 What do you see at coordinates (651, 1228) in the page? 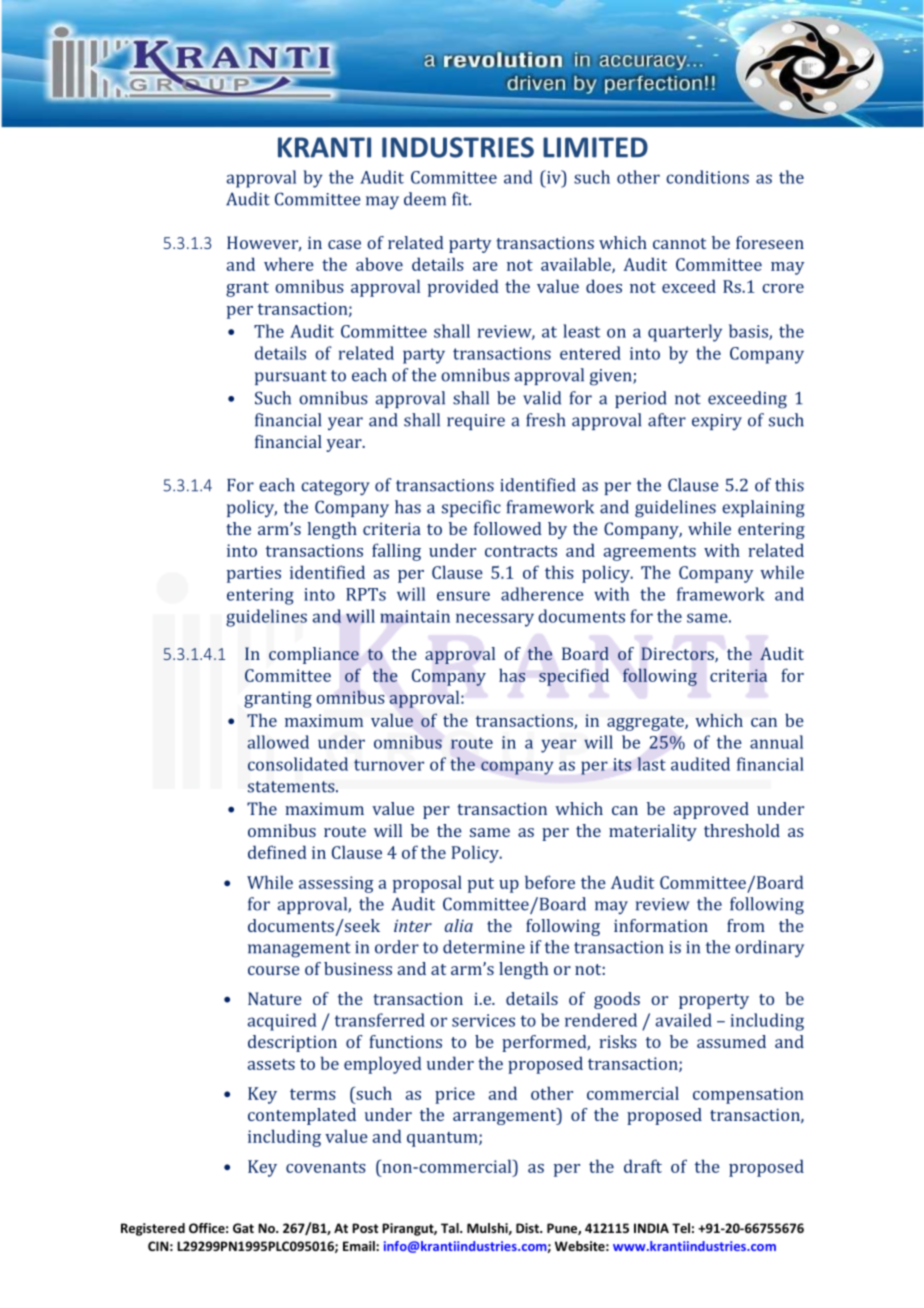
I see `INDIA` at bounding box center [651, 1228].
